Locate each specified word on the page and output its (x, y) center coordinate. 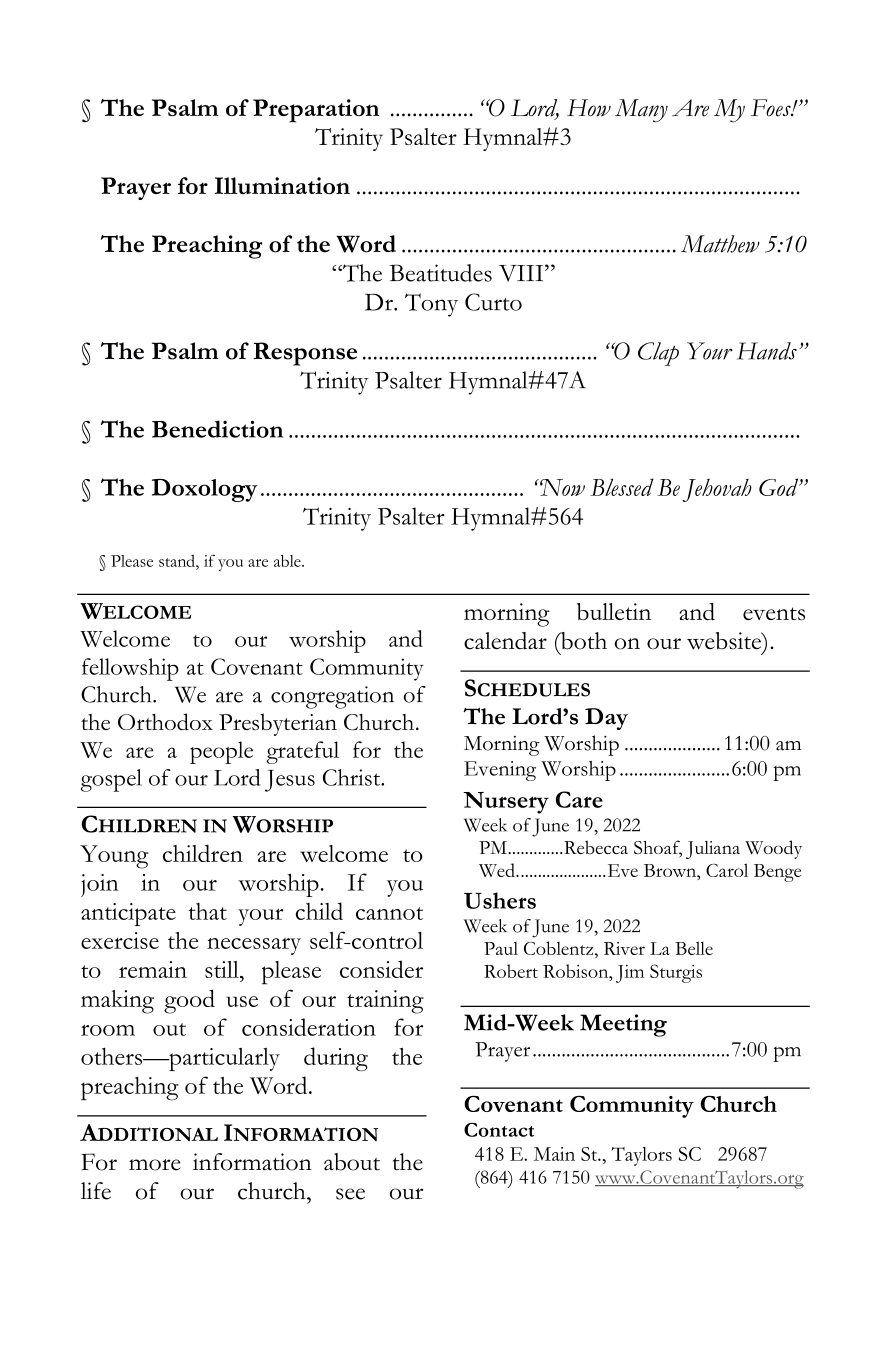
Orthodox (165, 721)
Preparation (316, 111)
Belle (694, 948)
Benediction (217, 429)
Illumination (282, 185)
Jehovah (717, 490)
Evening (500, 771)
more (154, 1165)
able (288, 561)
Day (606, 719)
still (223, 969)
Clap (658, 354)
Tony (431, 305)
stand (178, 561)
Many (641, 111)
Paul (501, 948)
